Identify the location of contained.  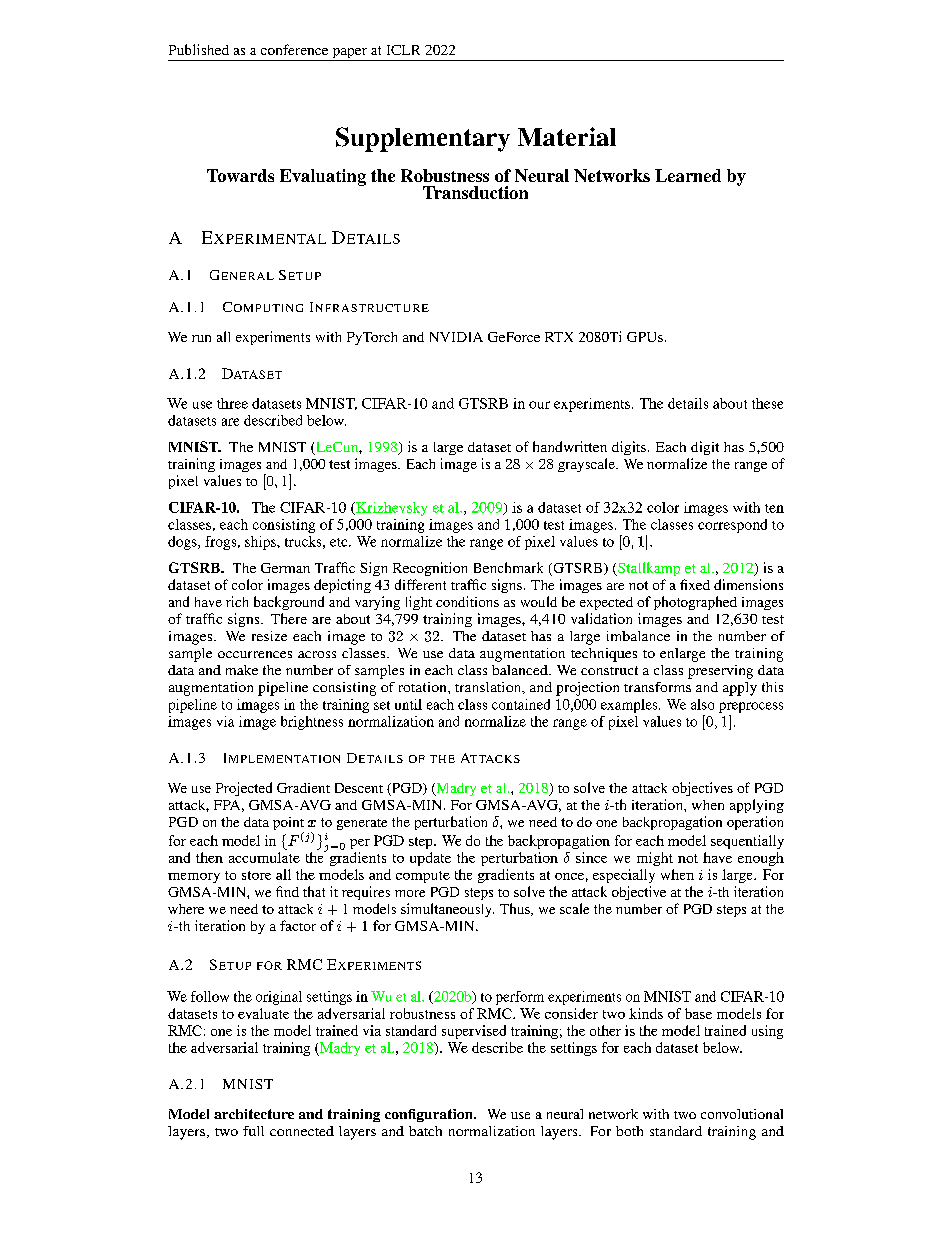
(521, 704).
